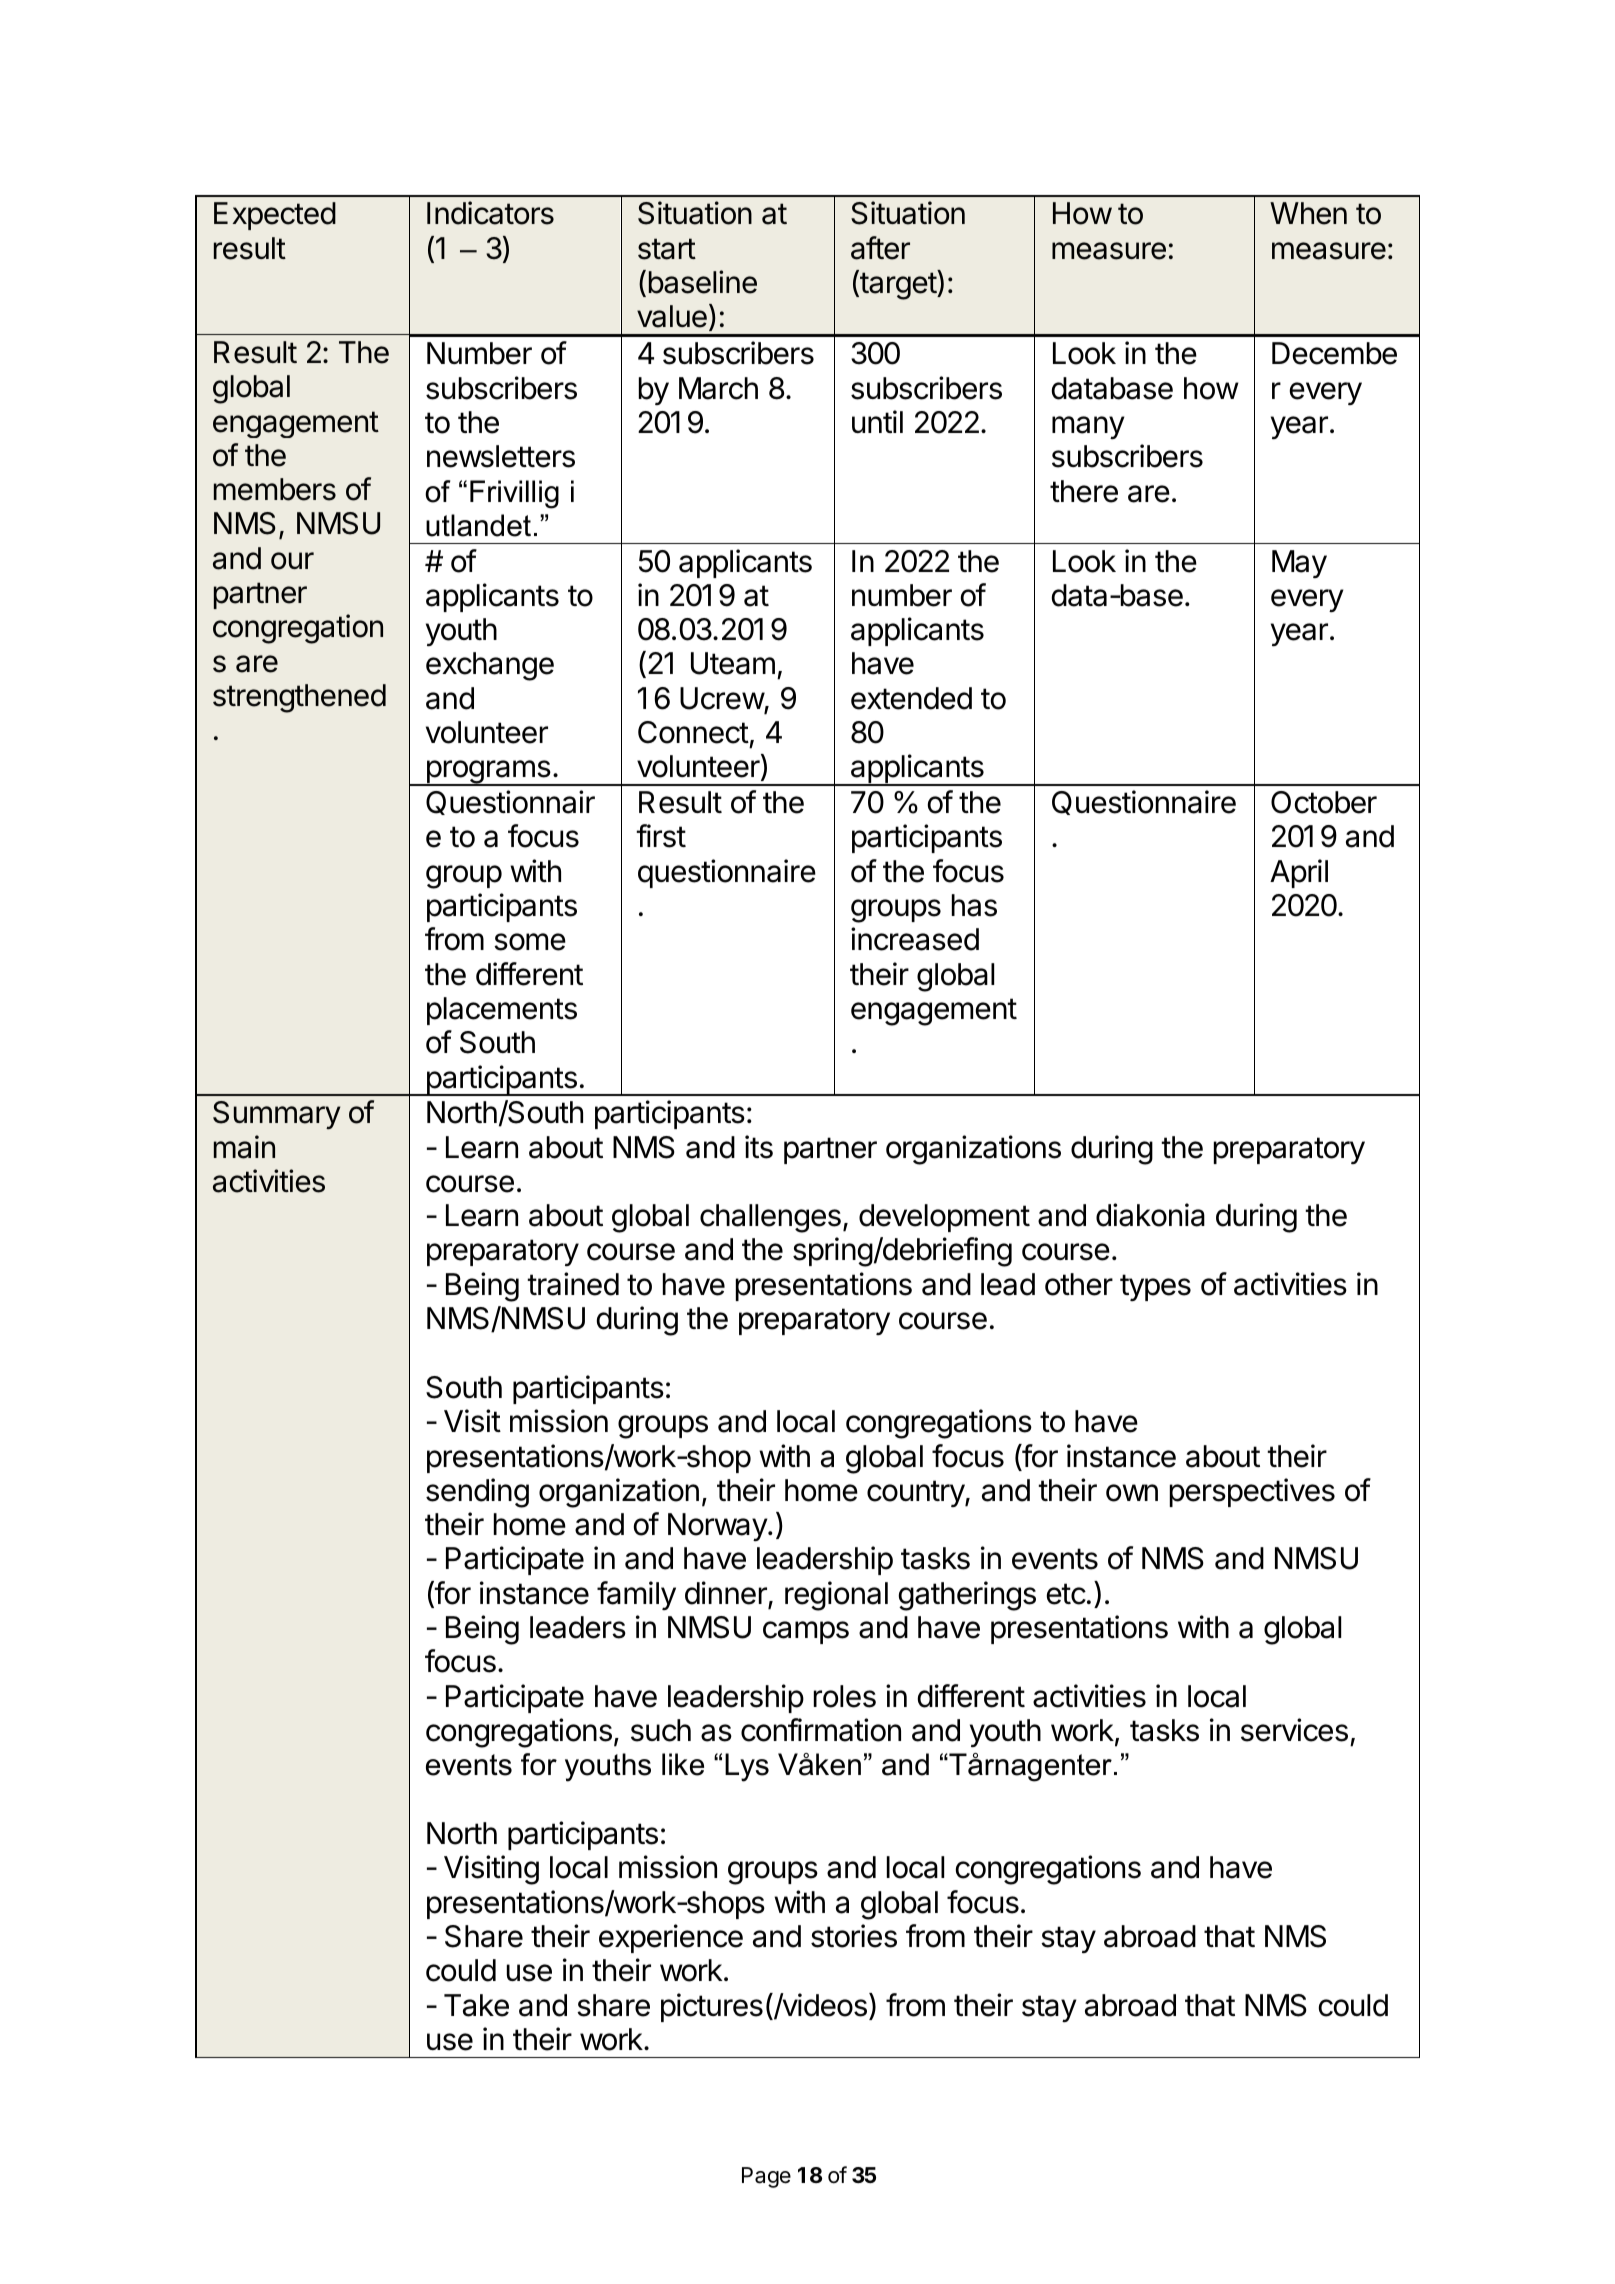  Describe the element at coordinates (880, 248) in the document. I see `after` at that location.
